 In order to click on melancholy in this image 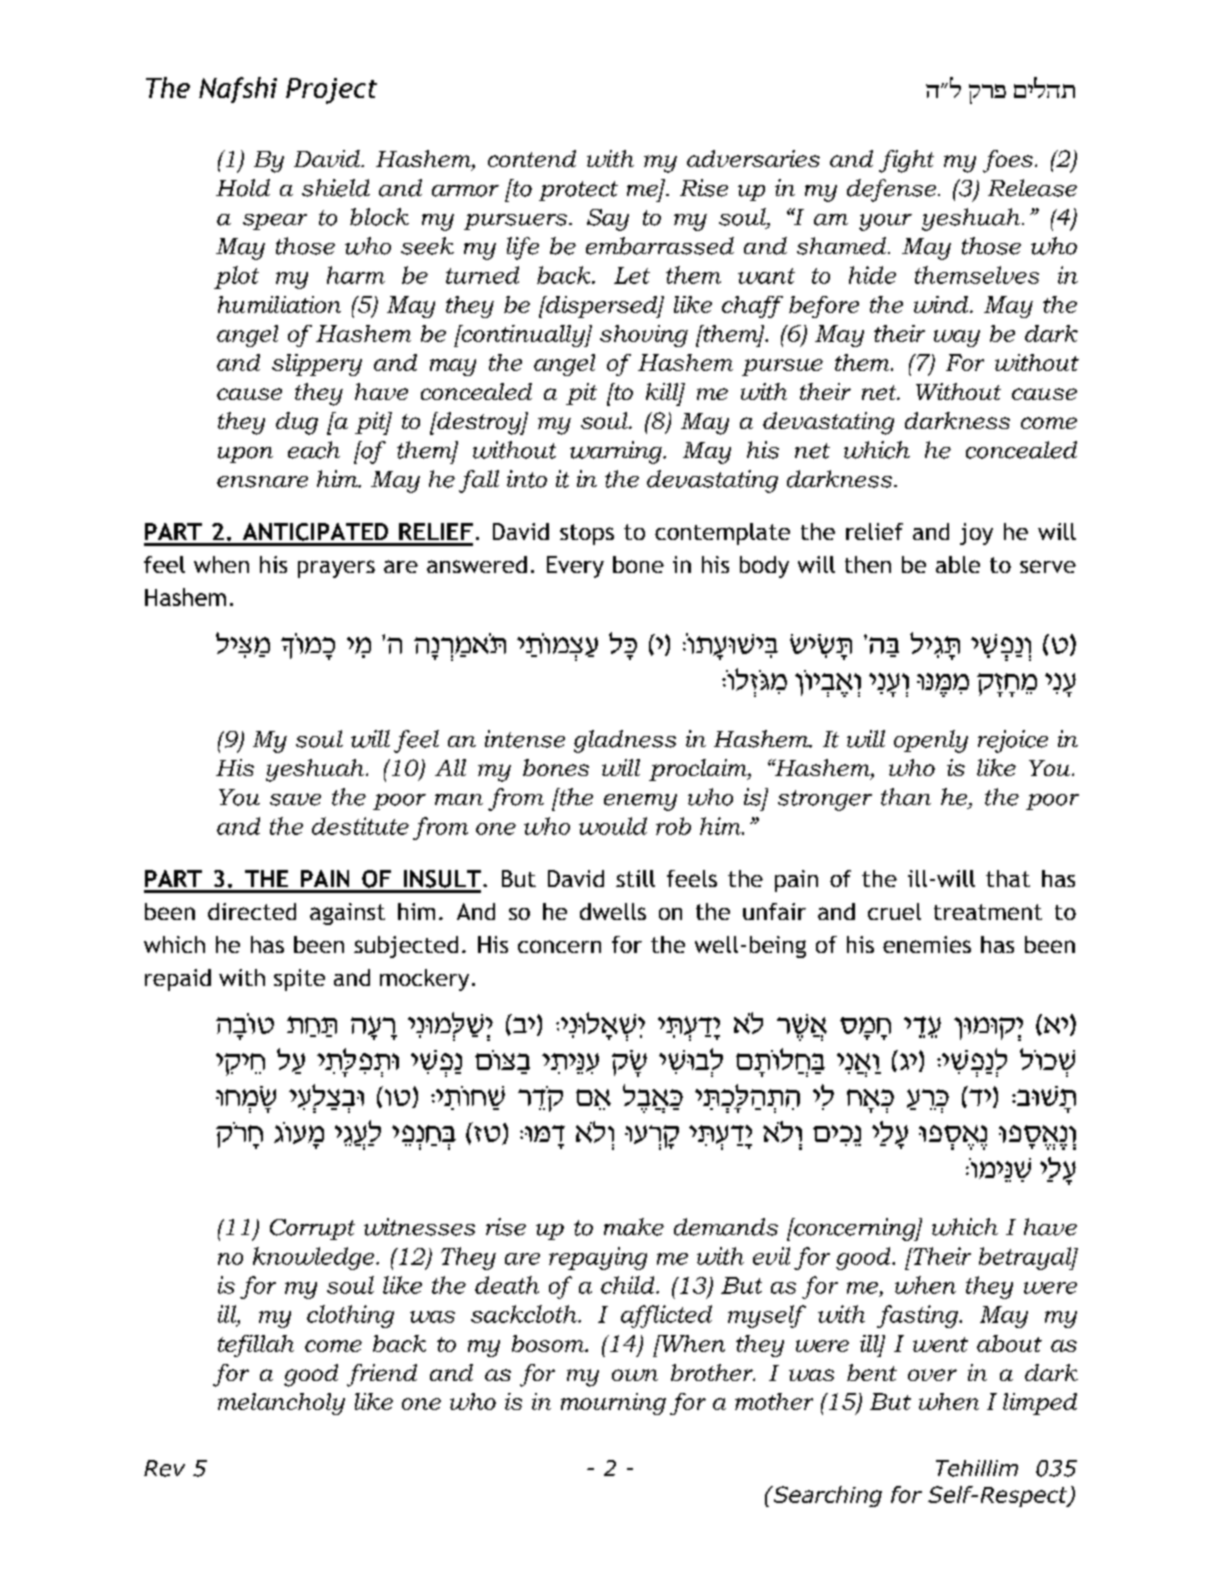, I will do `click(281, 1404)`.
